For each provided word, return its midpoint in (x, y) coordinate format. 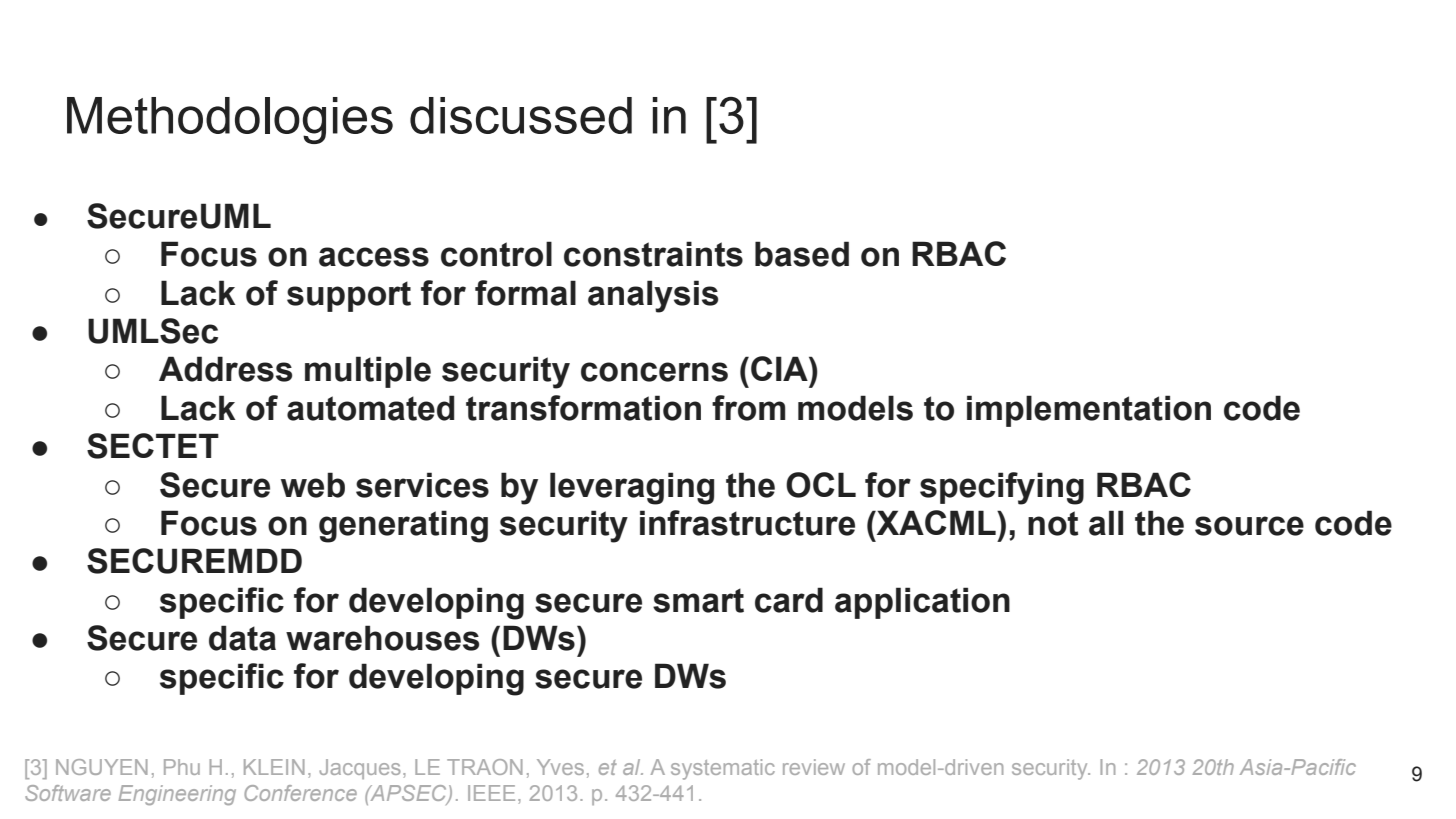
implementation (1089, 411)
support (349, 296)
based (802, 254)
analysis (653, 296)
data (242, 638)
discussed (521, 115)
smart (698, 600)
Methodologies (230, 120)
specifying (1002, 488)
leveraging (632, 488)
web (313, 485)
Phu (182, 767)
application (922, 603)
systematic (723, 769)
